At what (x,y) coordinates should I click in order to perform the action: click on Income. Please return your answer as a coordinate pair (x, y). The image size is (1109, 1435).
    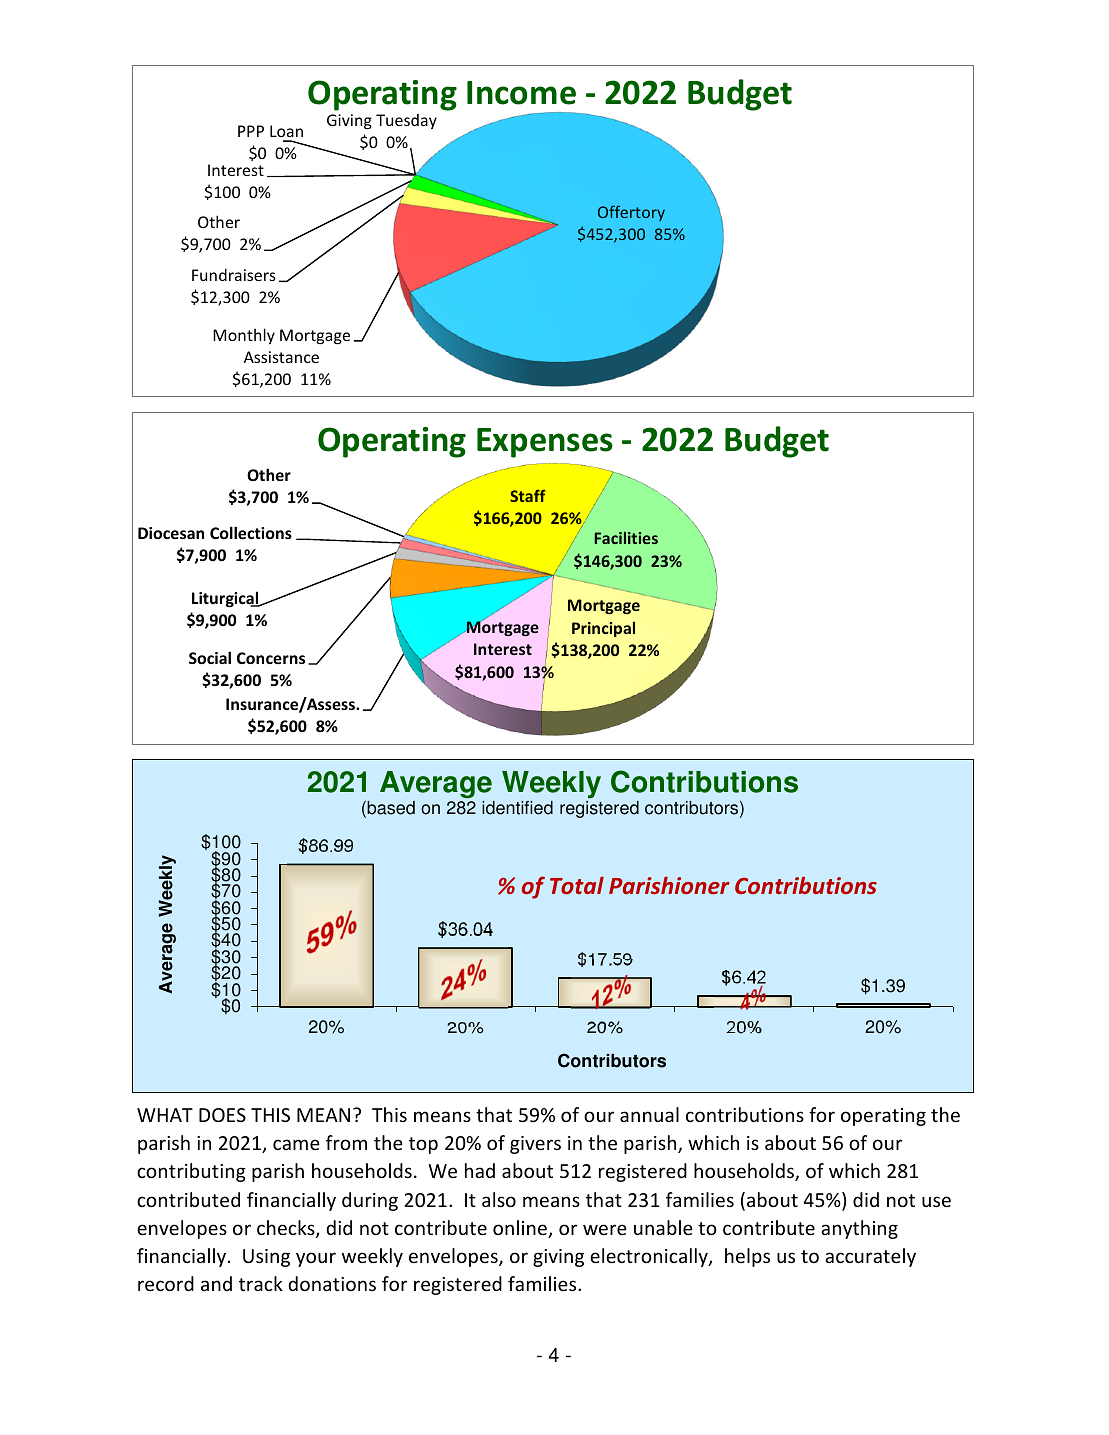
    Looking at the image, I should click on (521, 93).
